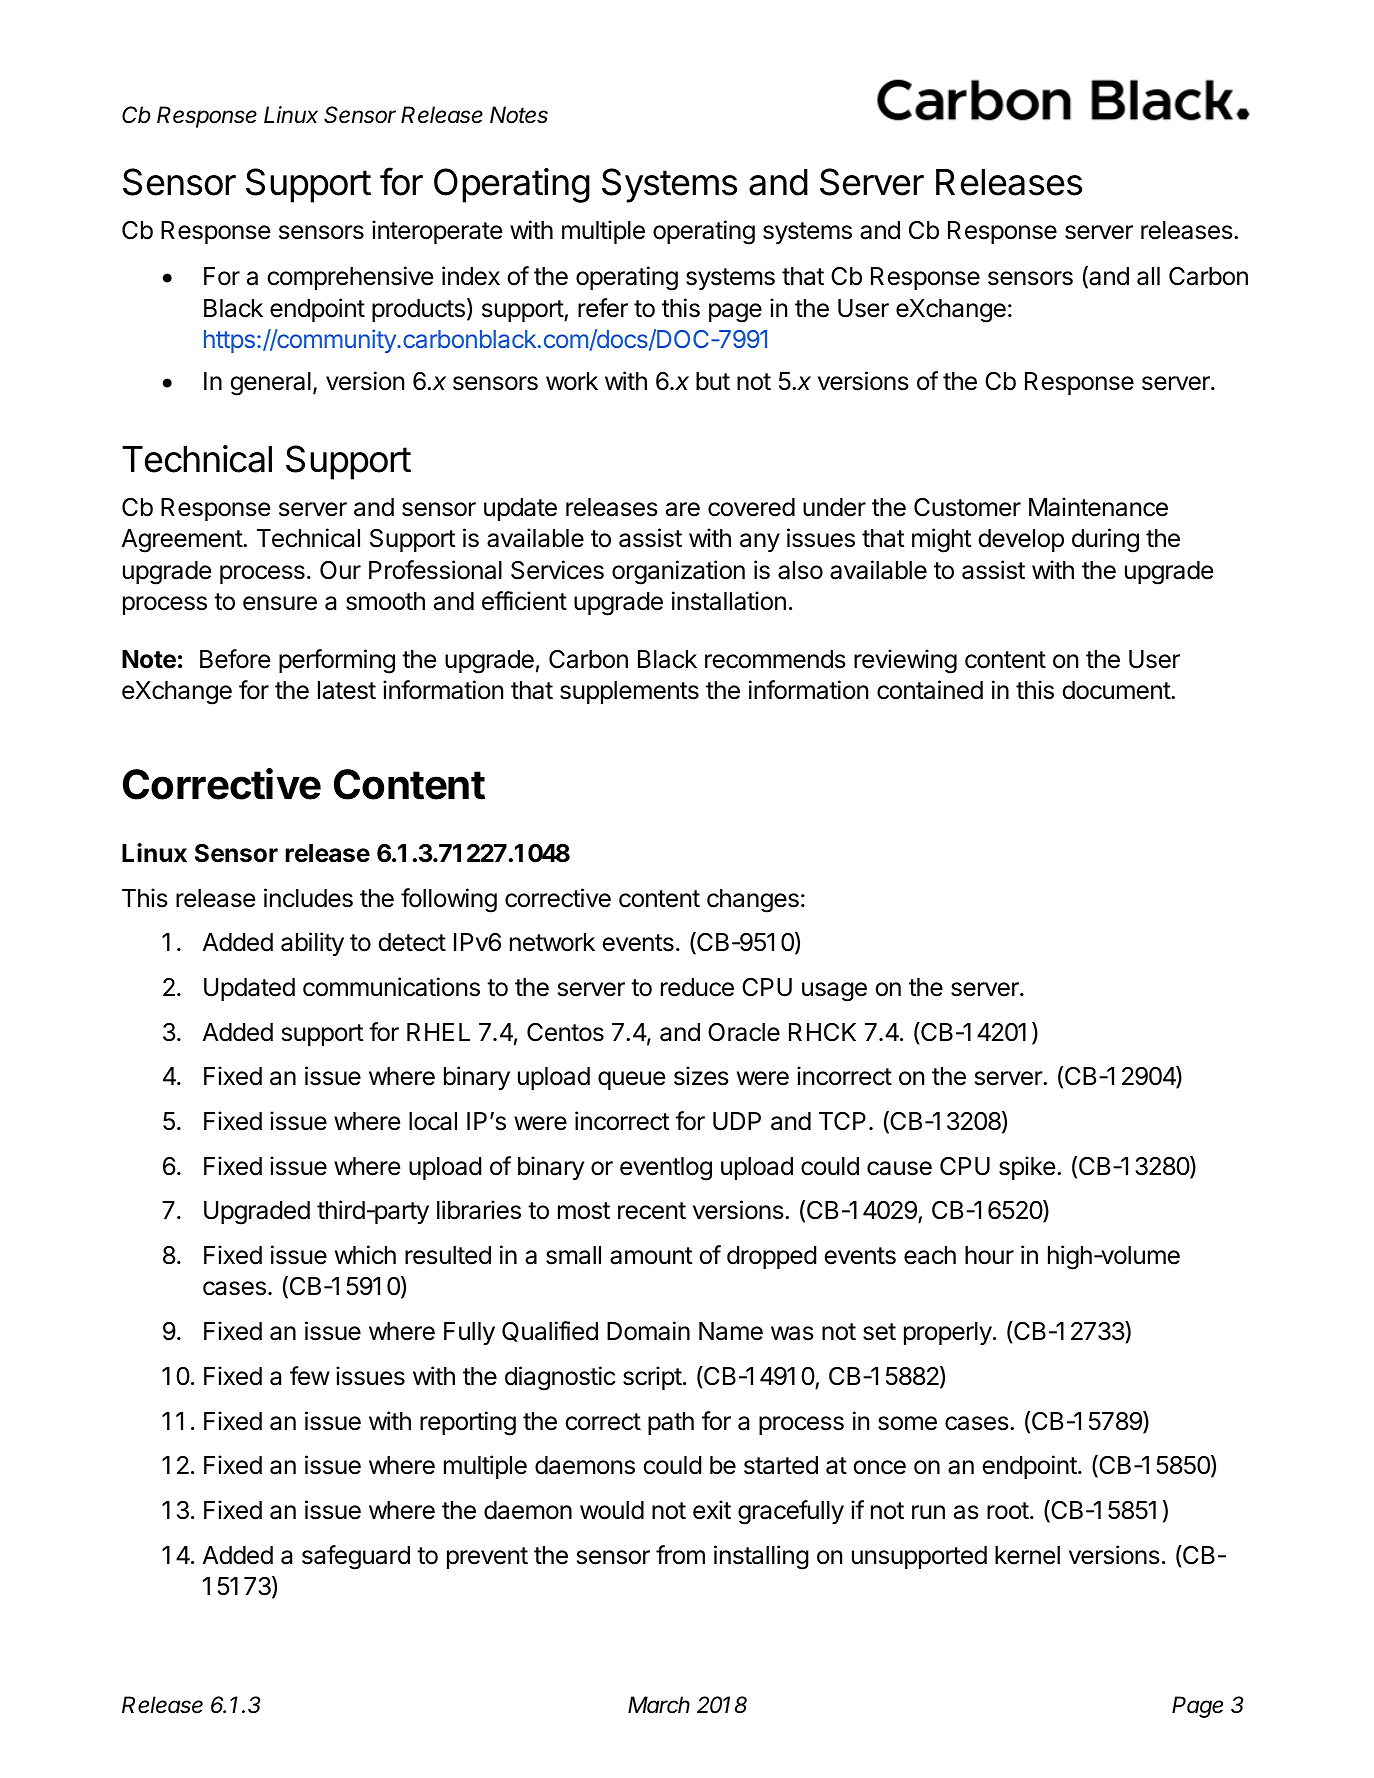 This document has width=1374, height=1778. What do you see at coordinates (347, 690) in the document?
I see `latest` at bounding box center [347, 690].
